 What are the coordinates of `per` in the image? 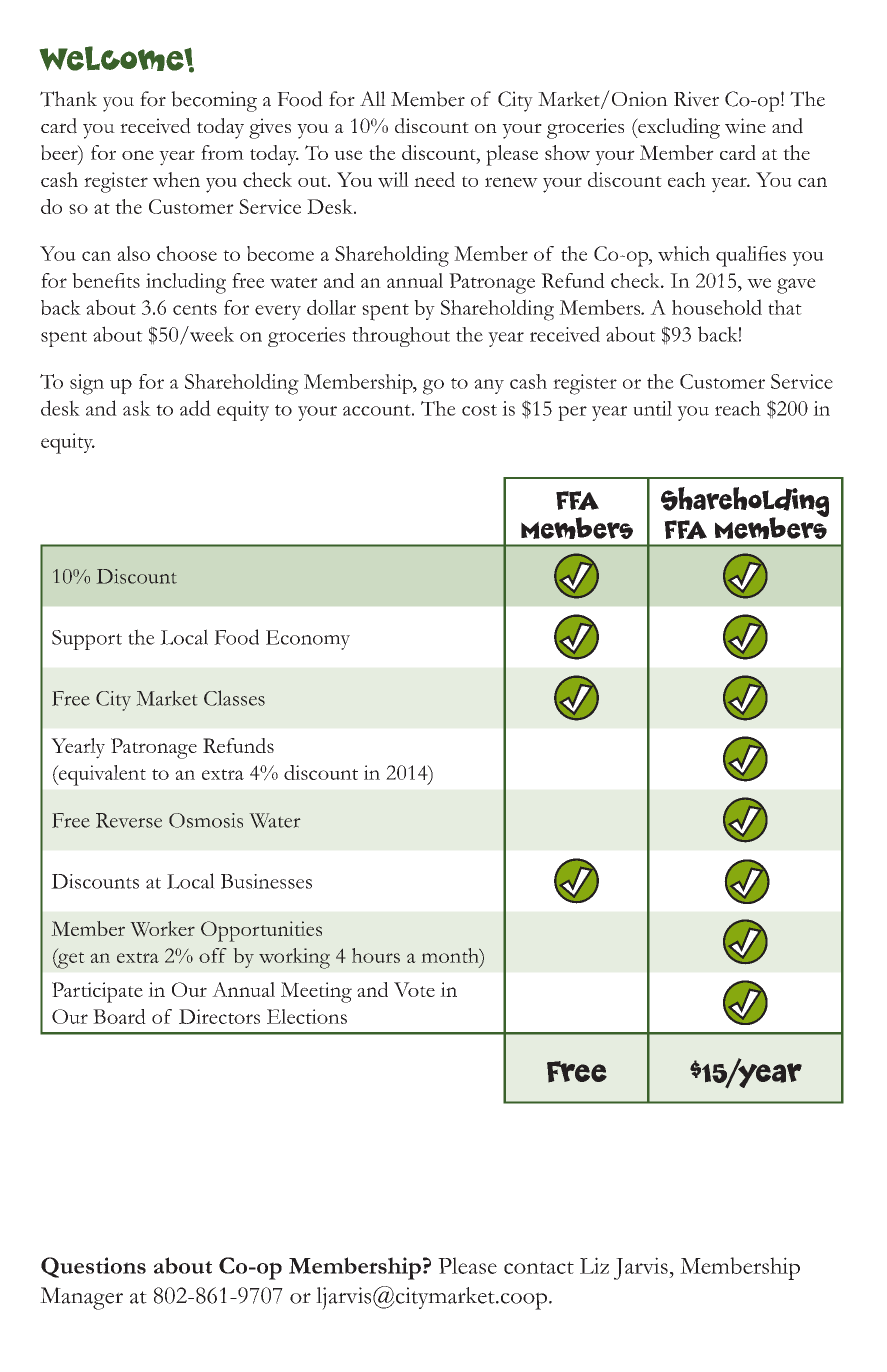 It's located at (572, 413).
